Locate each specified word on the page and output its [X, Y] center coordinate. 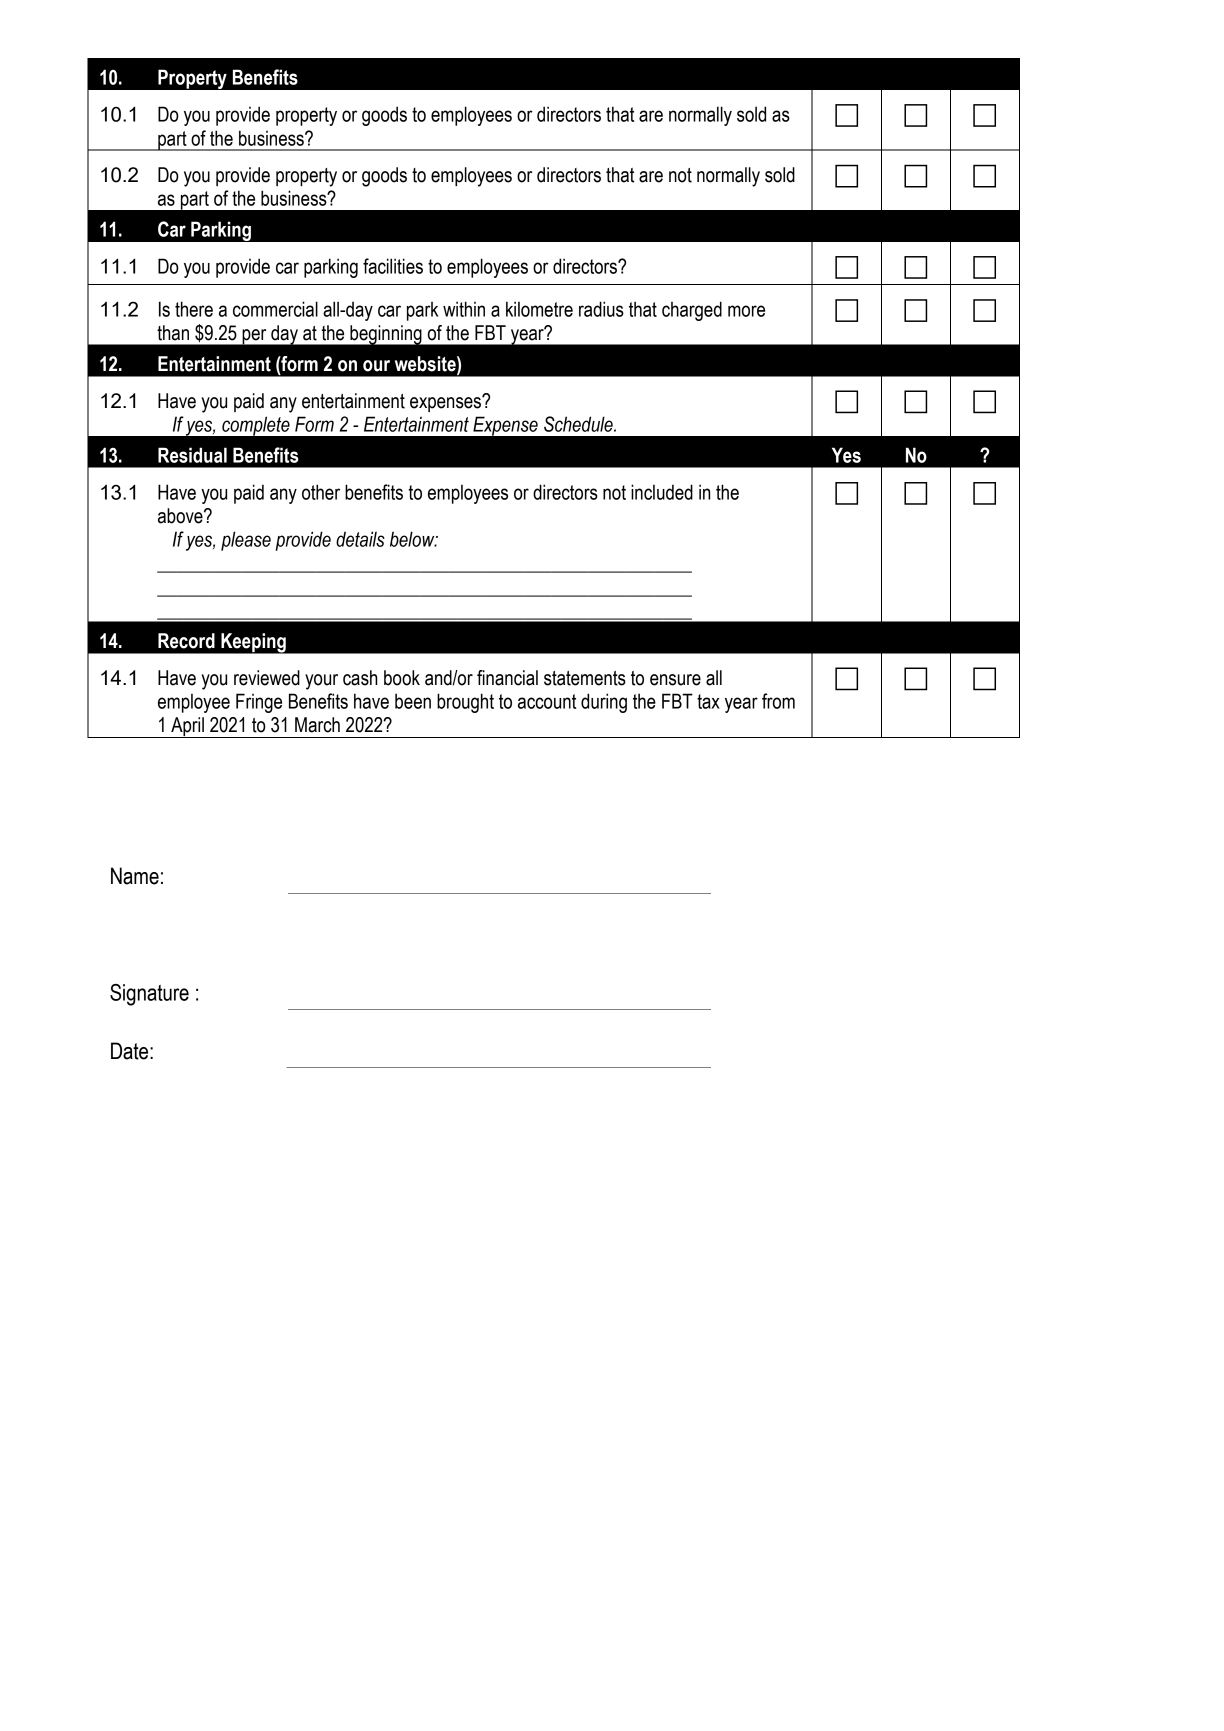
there [194, 309]
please [246, 541]
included [662, 492]
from [778, 701]
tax [708, 701]
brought [465, 703]
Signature [149, 995]
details [360, 539]
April [187, 727]
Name [135, 876]
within [464, 309]
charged [692, 311]
